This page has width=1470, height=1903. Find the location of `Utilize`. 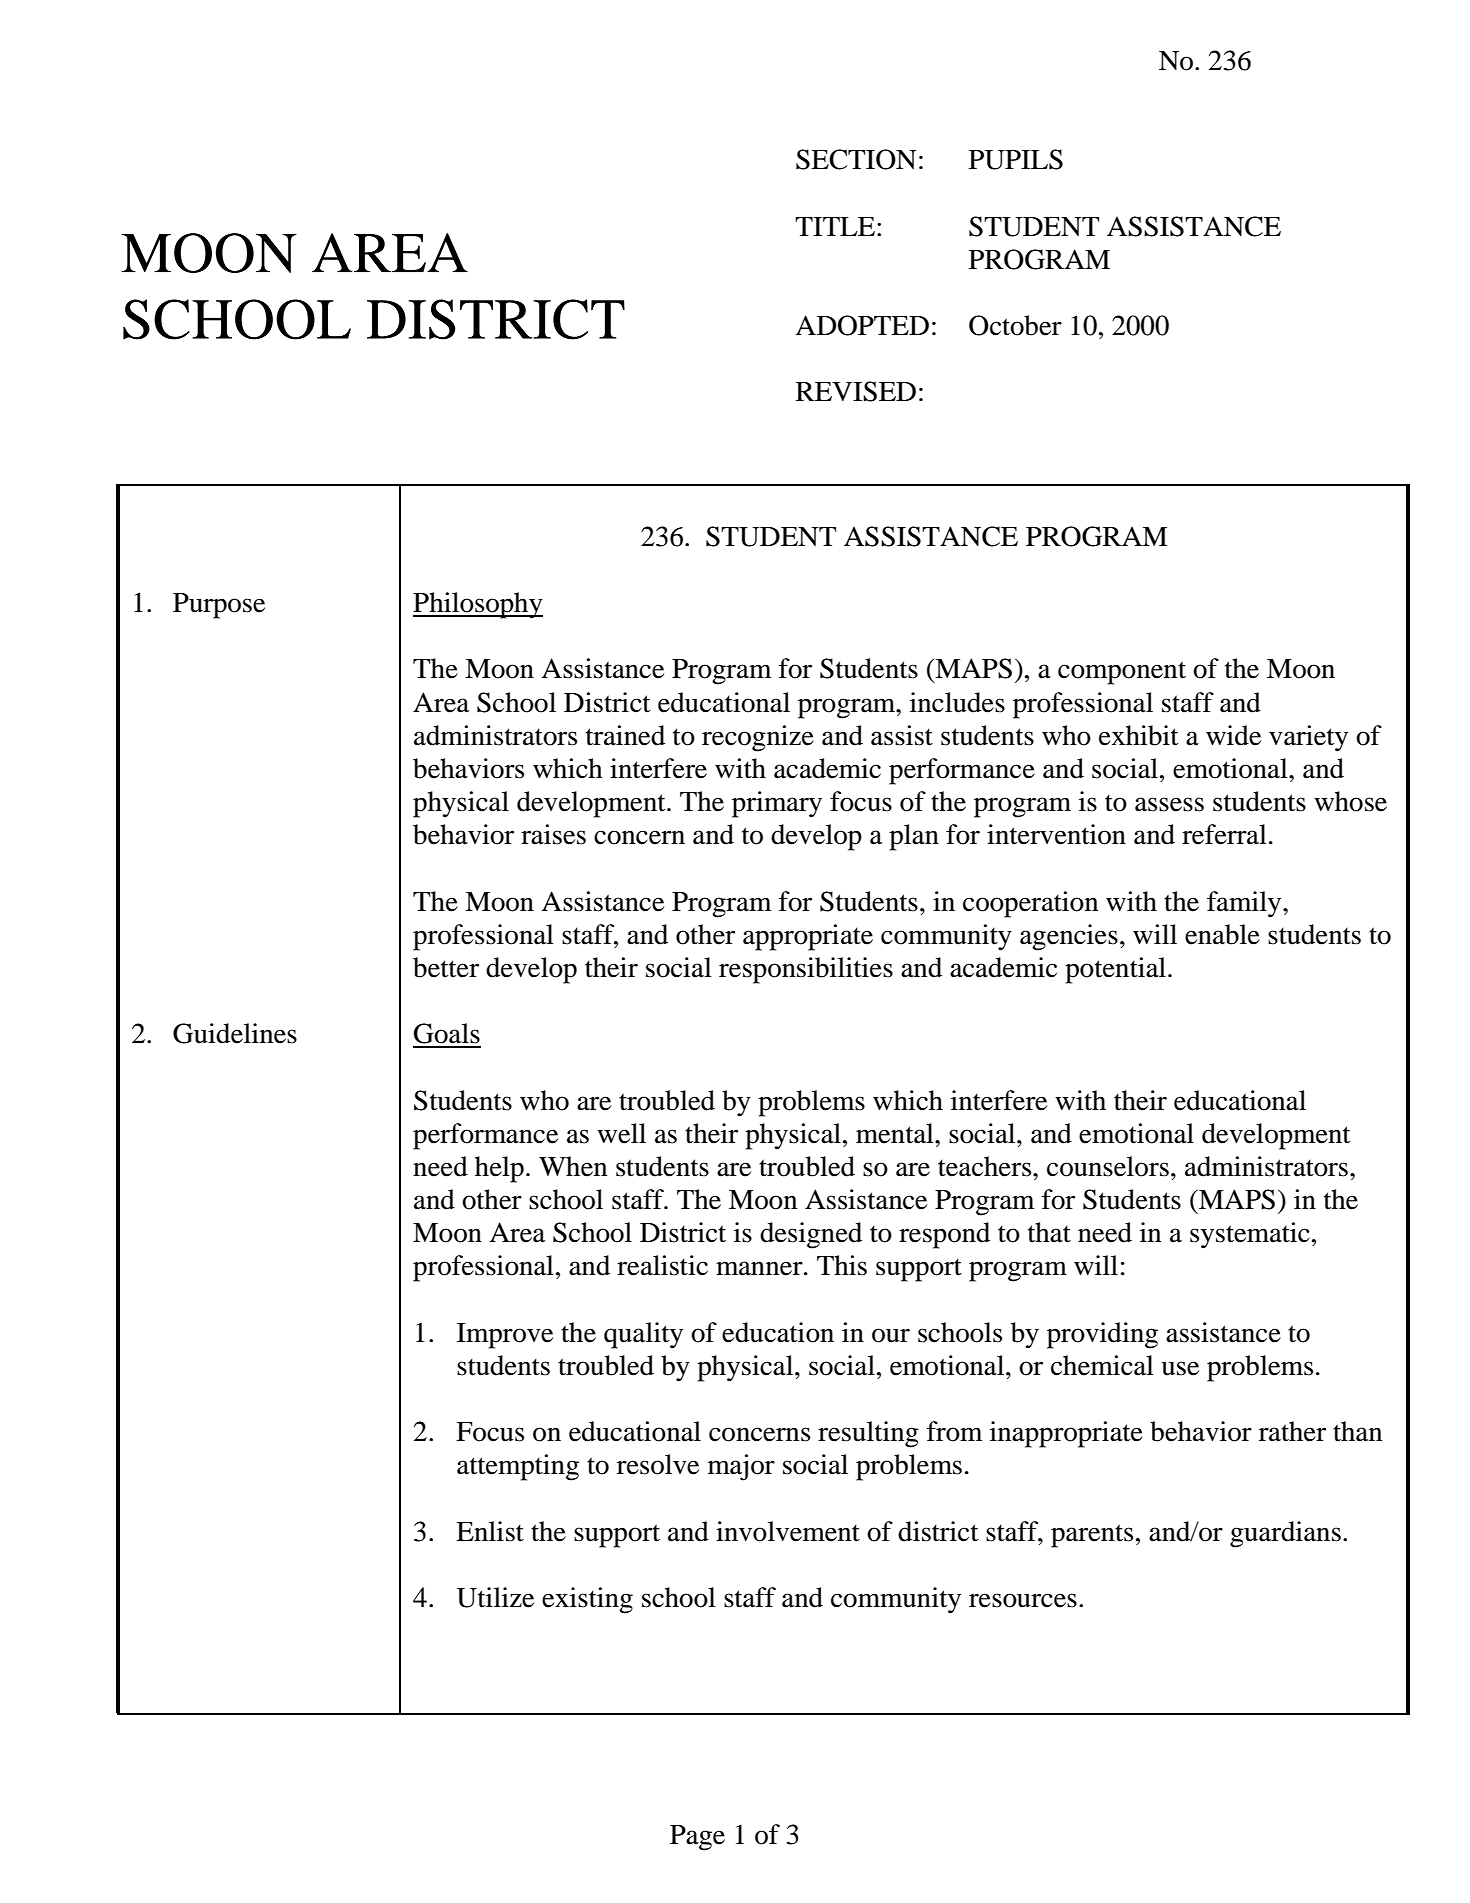

Utilize is located at coordinates (495, 1597).
